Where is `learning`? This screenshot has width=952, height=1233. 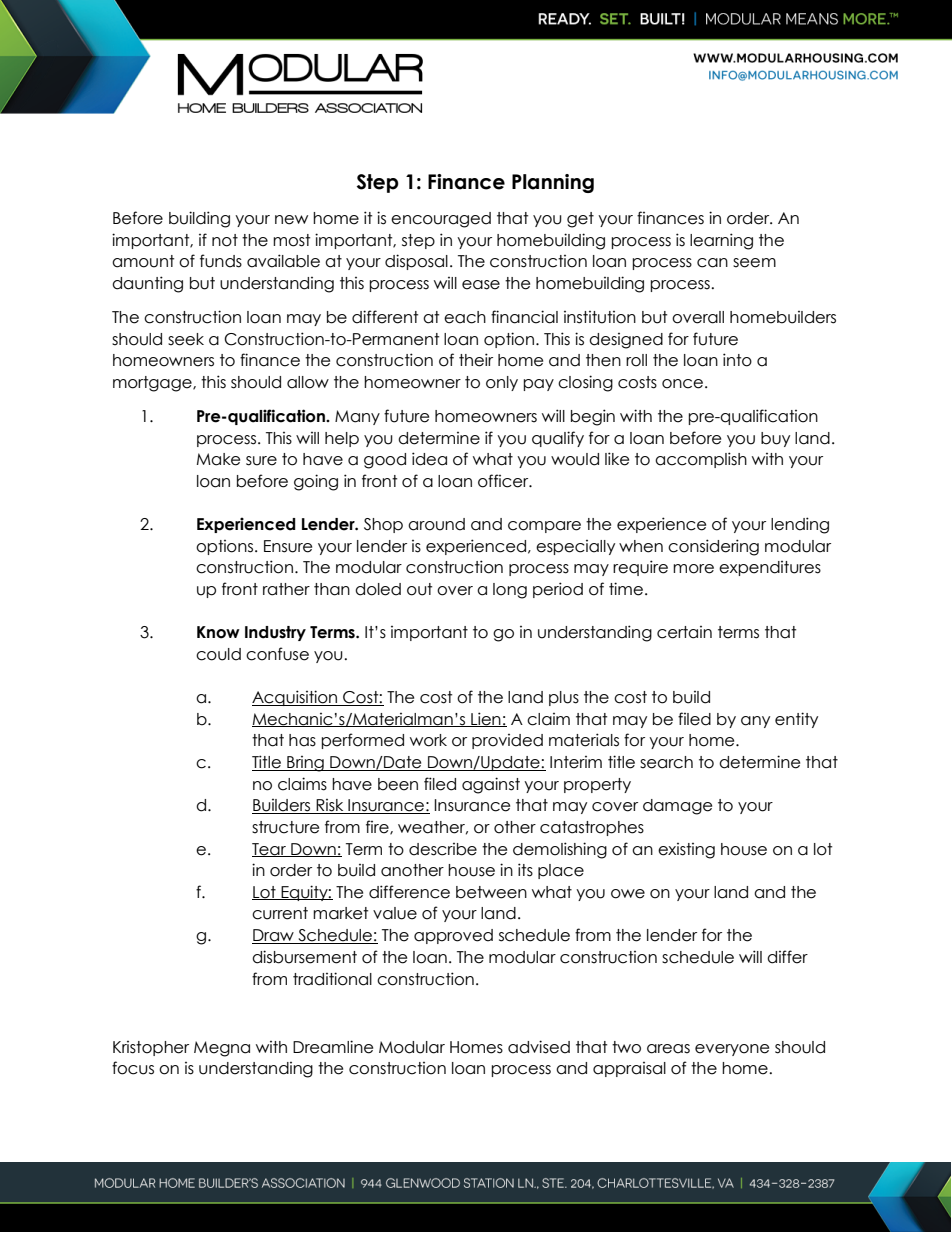
learning is located at coordinates (721, 241).
